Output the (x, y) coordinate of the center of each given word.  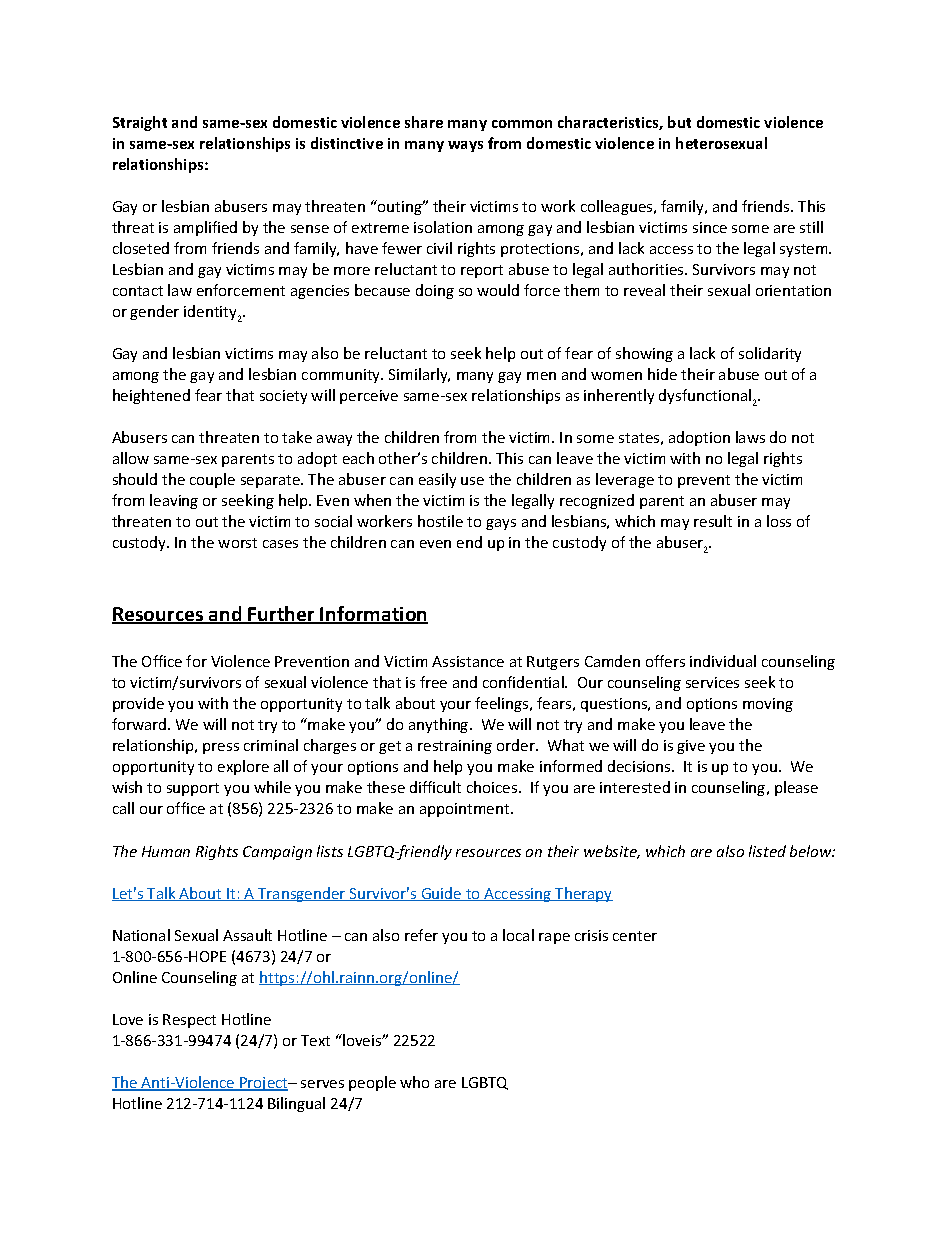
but (679, 122)
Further (282, 615)
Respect (189, 1021)
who (414, 1082)
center (635, 936)
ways (465, 146)
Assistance (468, 661)
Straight (140, 123)
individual (723, 661)
